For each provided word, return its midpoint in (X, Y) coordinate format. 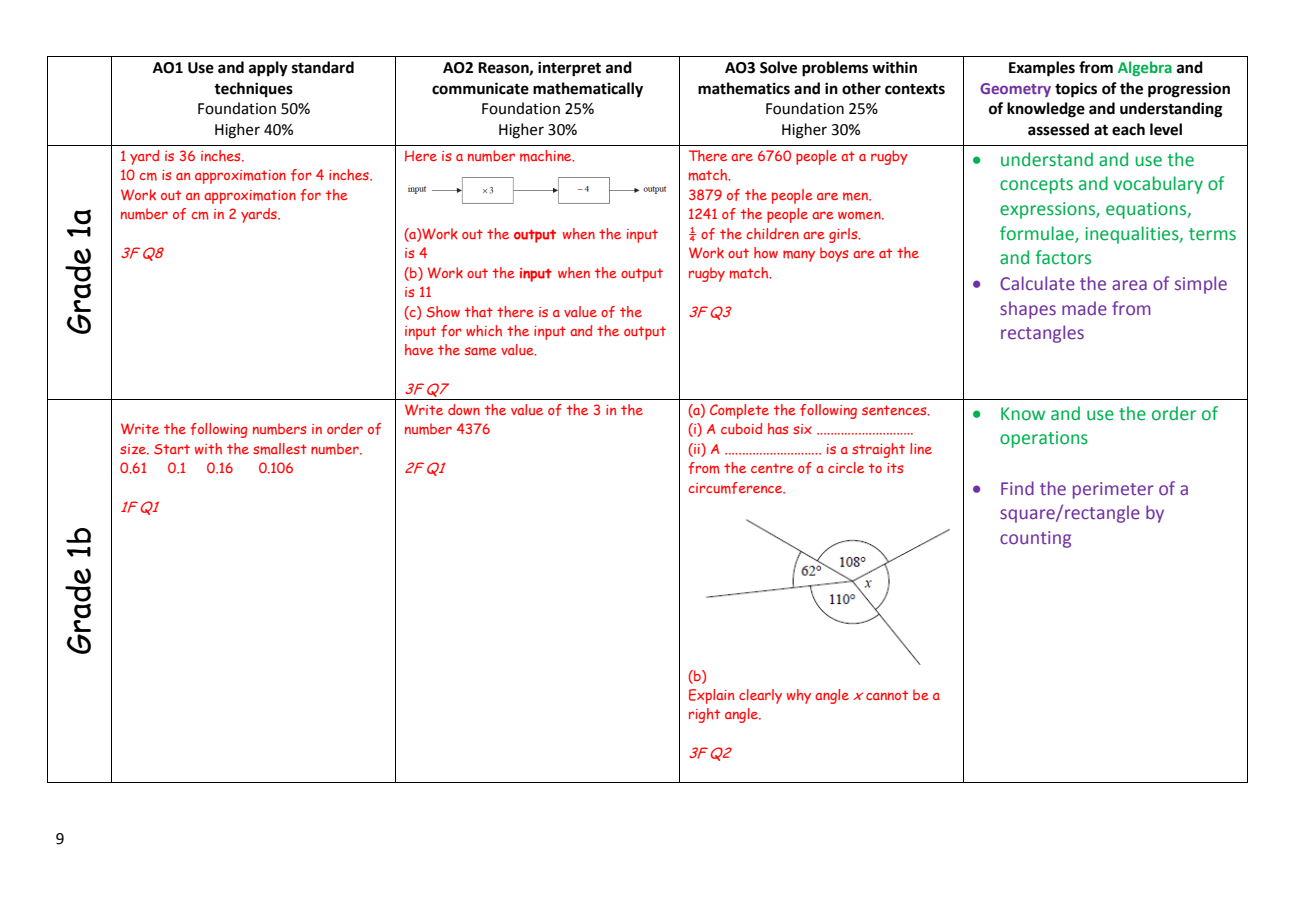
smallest (280, 449)
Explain (711, 696)
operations (1044, 439)
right (704, 715)
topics (1076, 90)
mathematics (744, 88)
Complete (739, 411)
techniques (253, 89)
